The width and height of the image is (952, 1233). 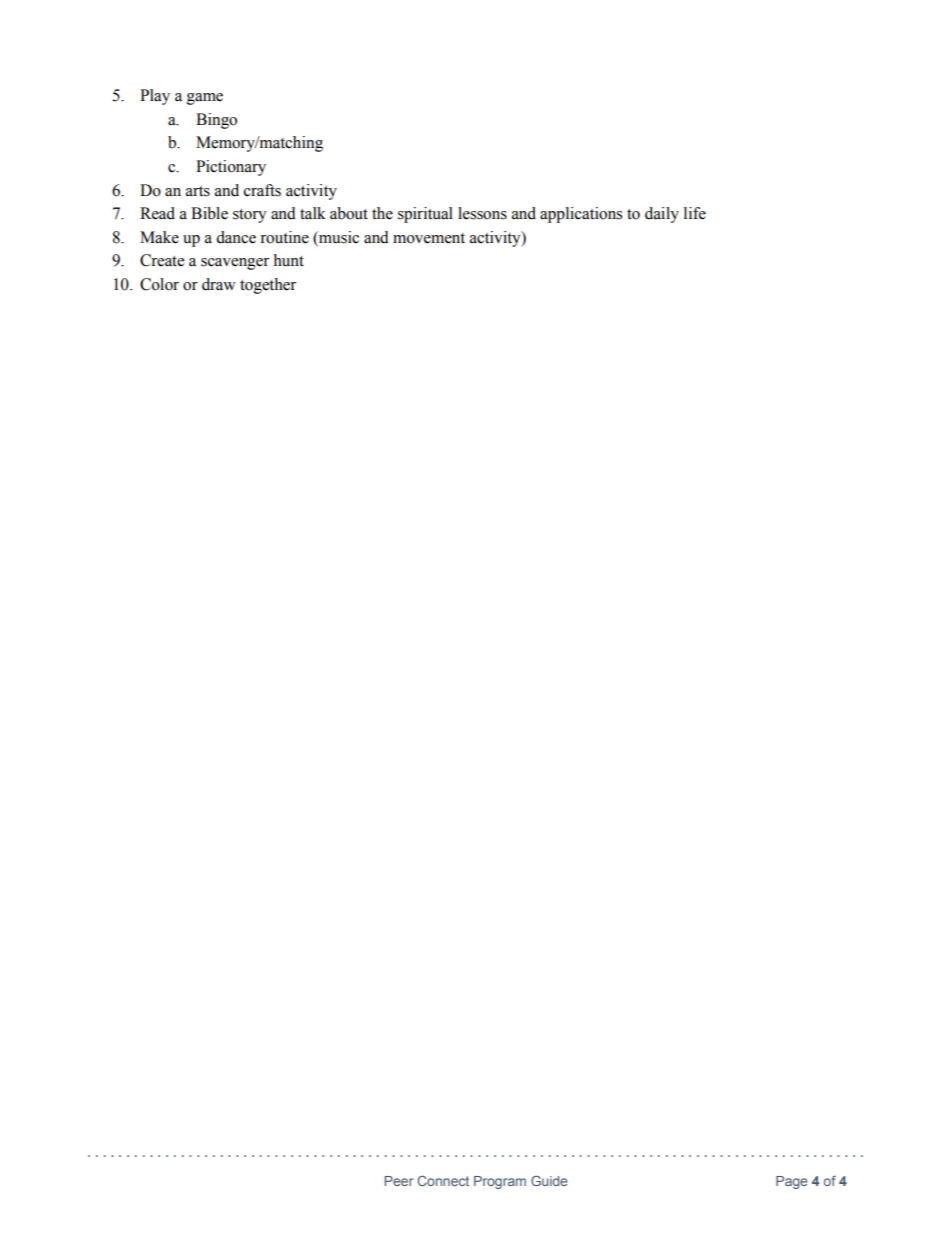 I want to click on Program, so click(x=500, y=1182).
